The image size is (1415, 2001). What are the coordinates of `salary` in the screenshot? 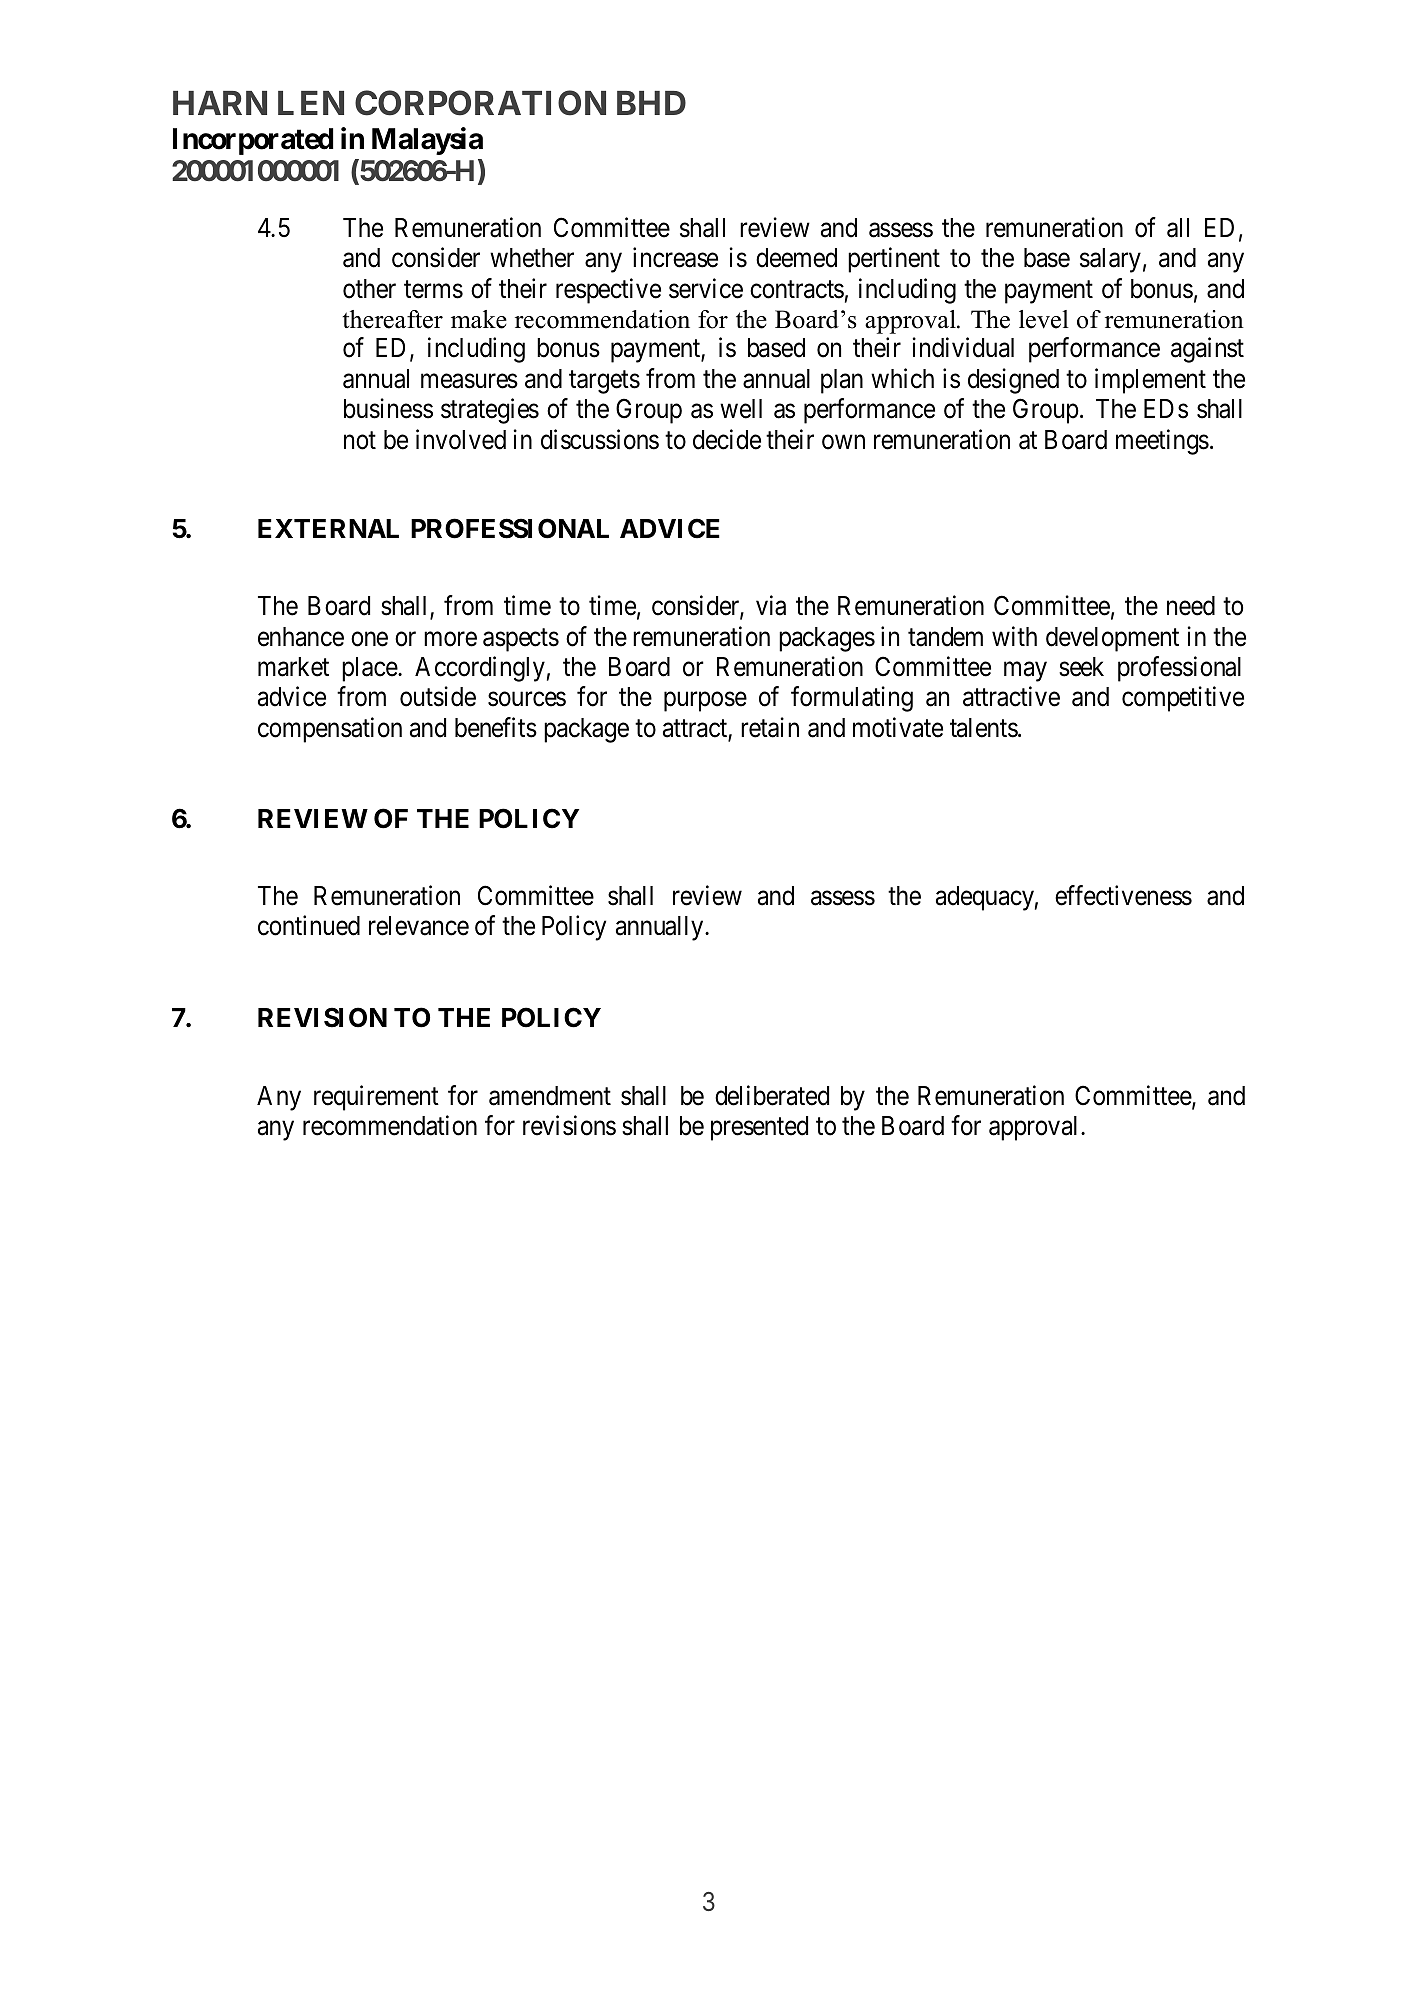 It's located at (1110, 260).
